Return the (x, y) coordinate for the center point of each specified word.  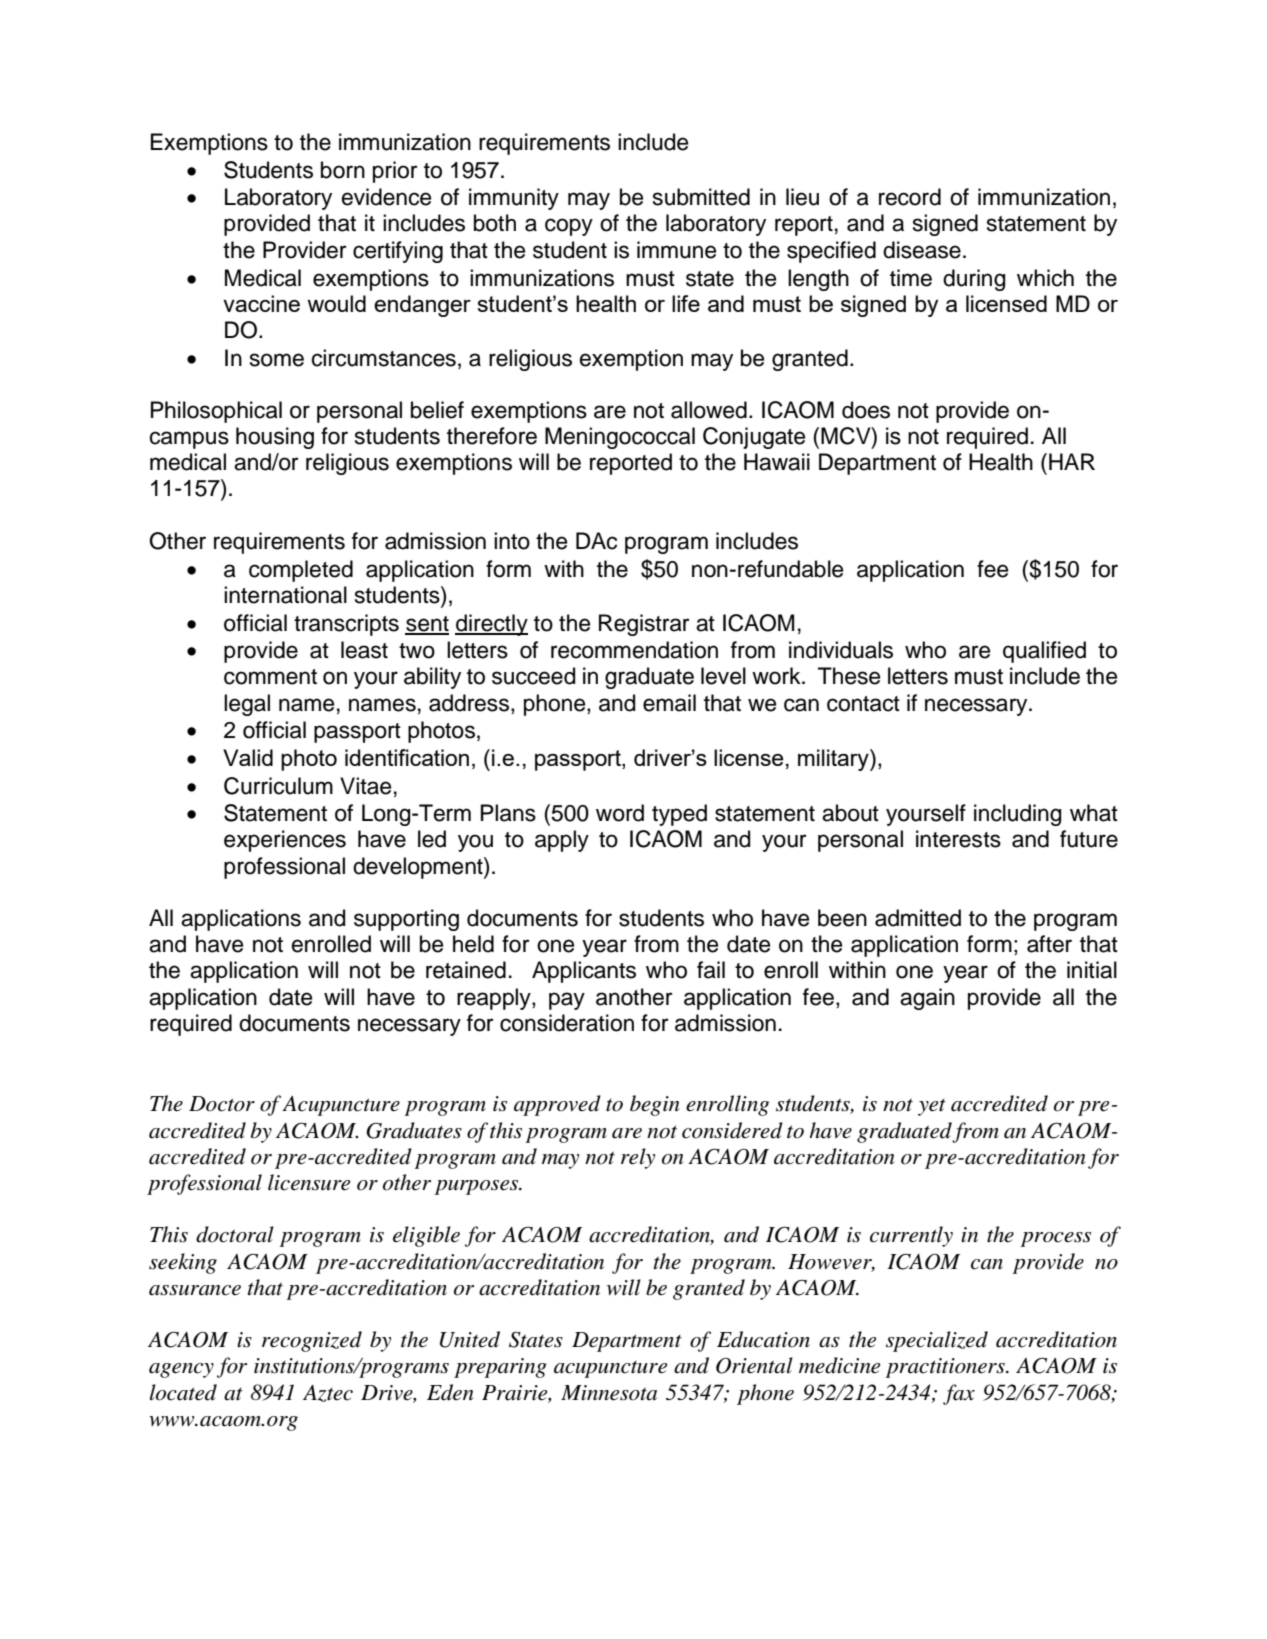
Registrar (644, 625)
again (927, 999)
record (910, 197)
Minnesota (609, 1393)
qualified (1044, 652)
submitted (701, 197)
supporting (406, 920)
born (343, 170)
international (285, 595)
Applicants (584, 972)
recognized (312, 1341)
